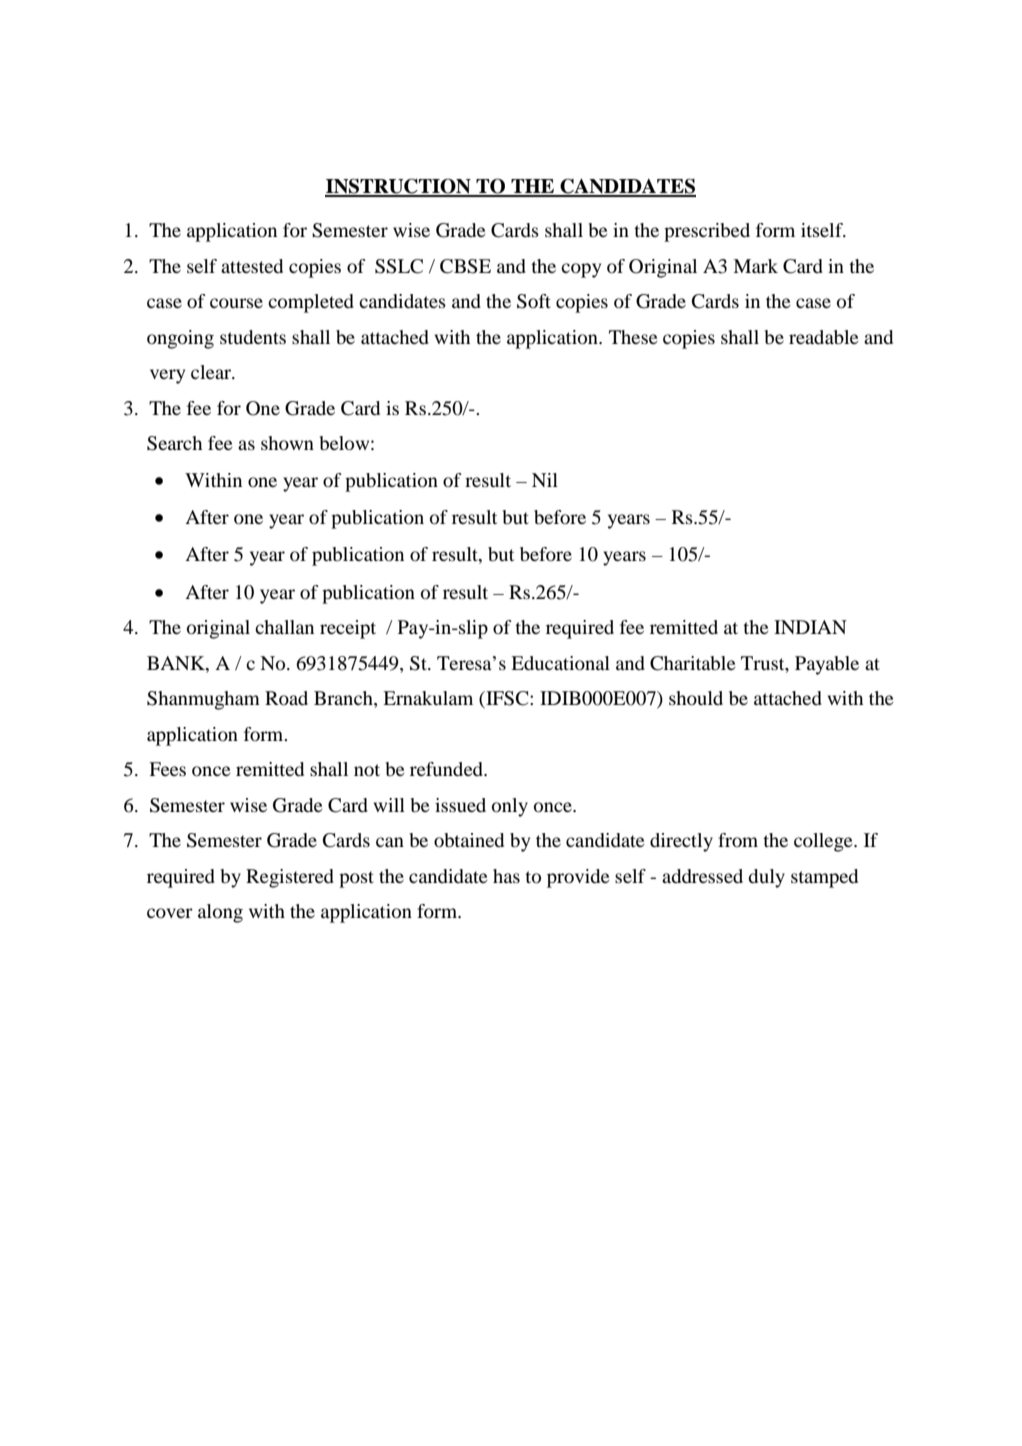  Describe the element at coordinates (399, 187) in the image. I see `INSTRUCTION` at that location.
